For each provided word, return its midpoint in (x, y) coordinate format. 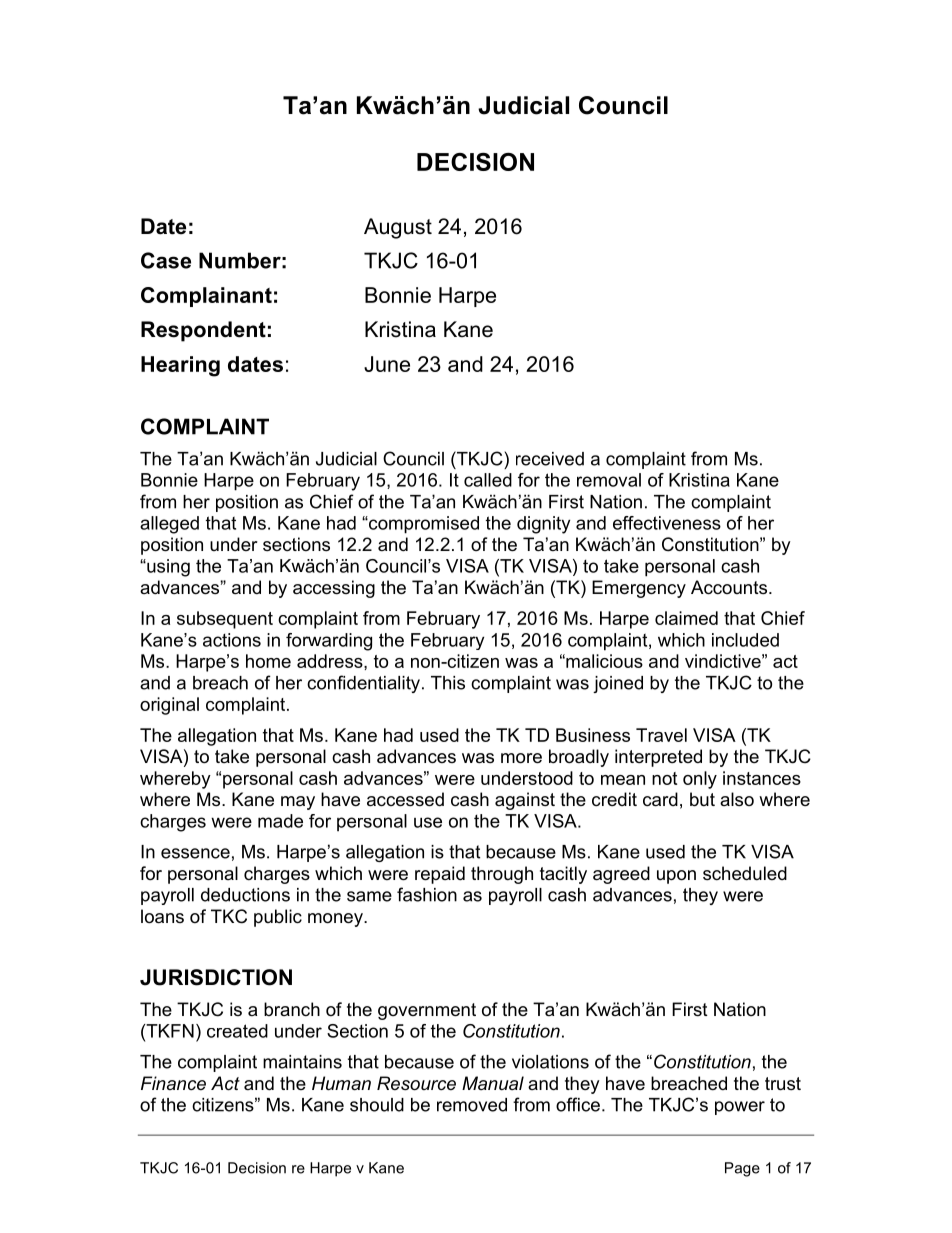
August (398, 228)
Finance (173, 1083)
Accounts (729, 587)
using (167, 568)
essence (195, 853)
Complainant (206, 297)
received (550, 459)
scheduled (745, 873)
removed (472, 1105)
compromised (423, 525)
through (502, 875)
